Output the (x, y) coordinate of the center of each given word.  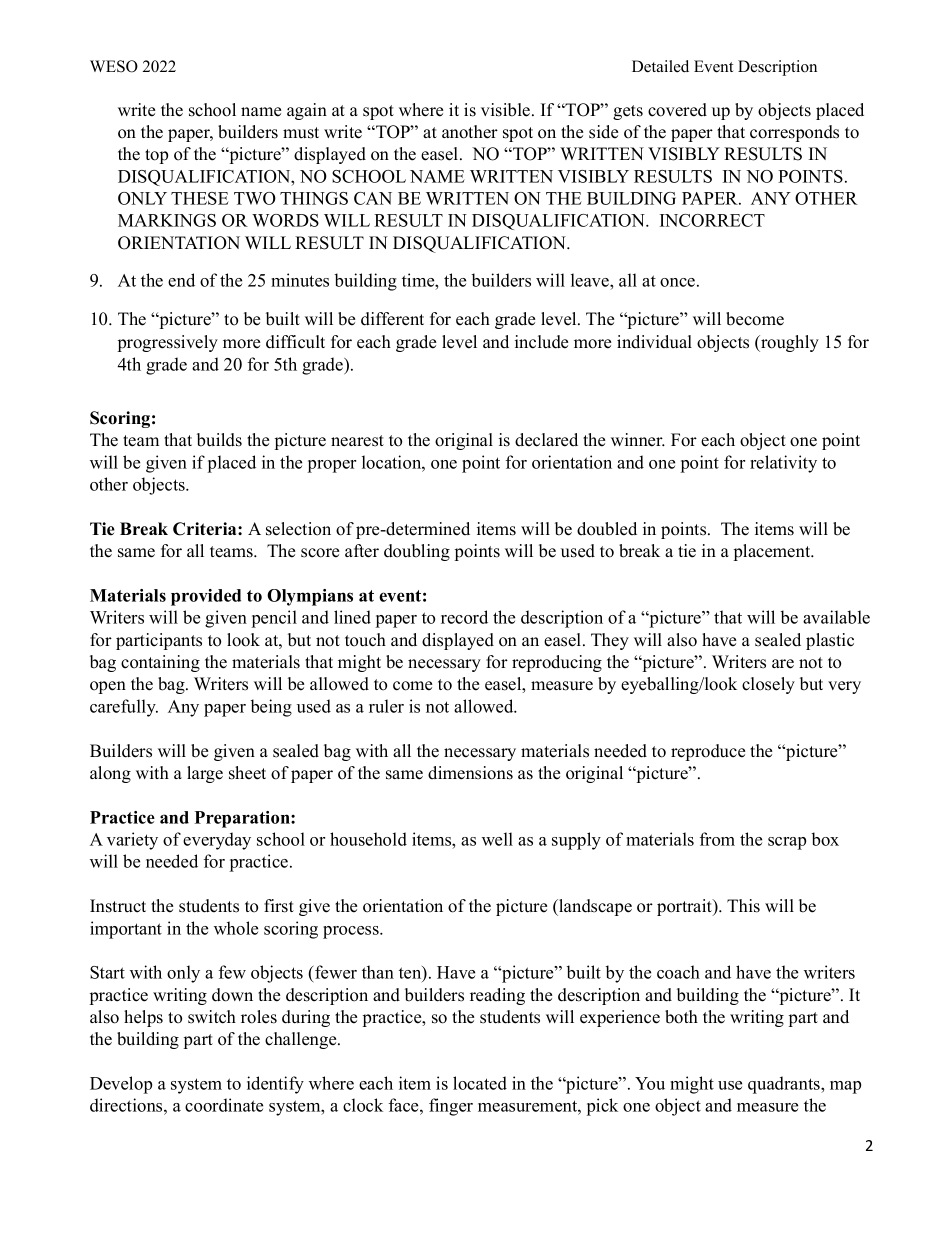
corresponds (794, 133)
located (480, 1083)
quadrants (785, 1085)
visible (505, 110)
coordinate (224, 1105)
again (307, 111)
